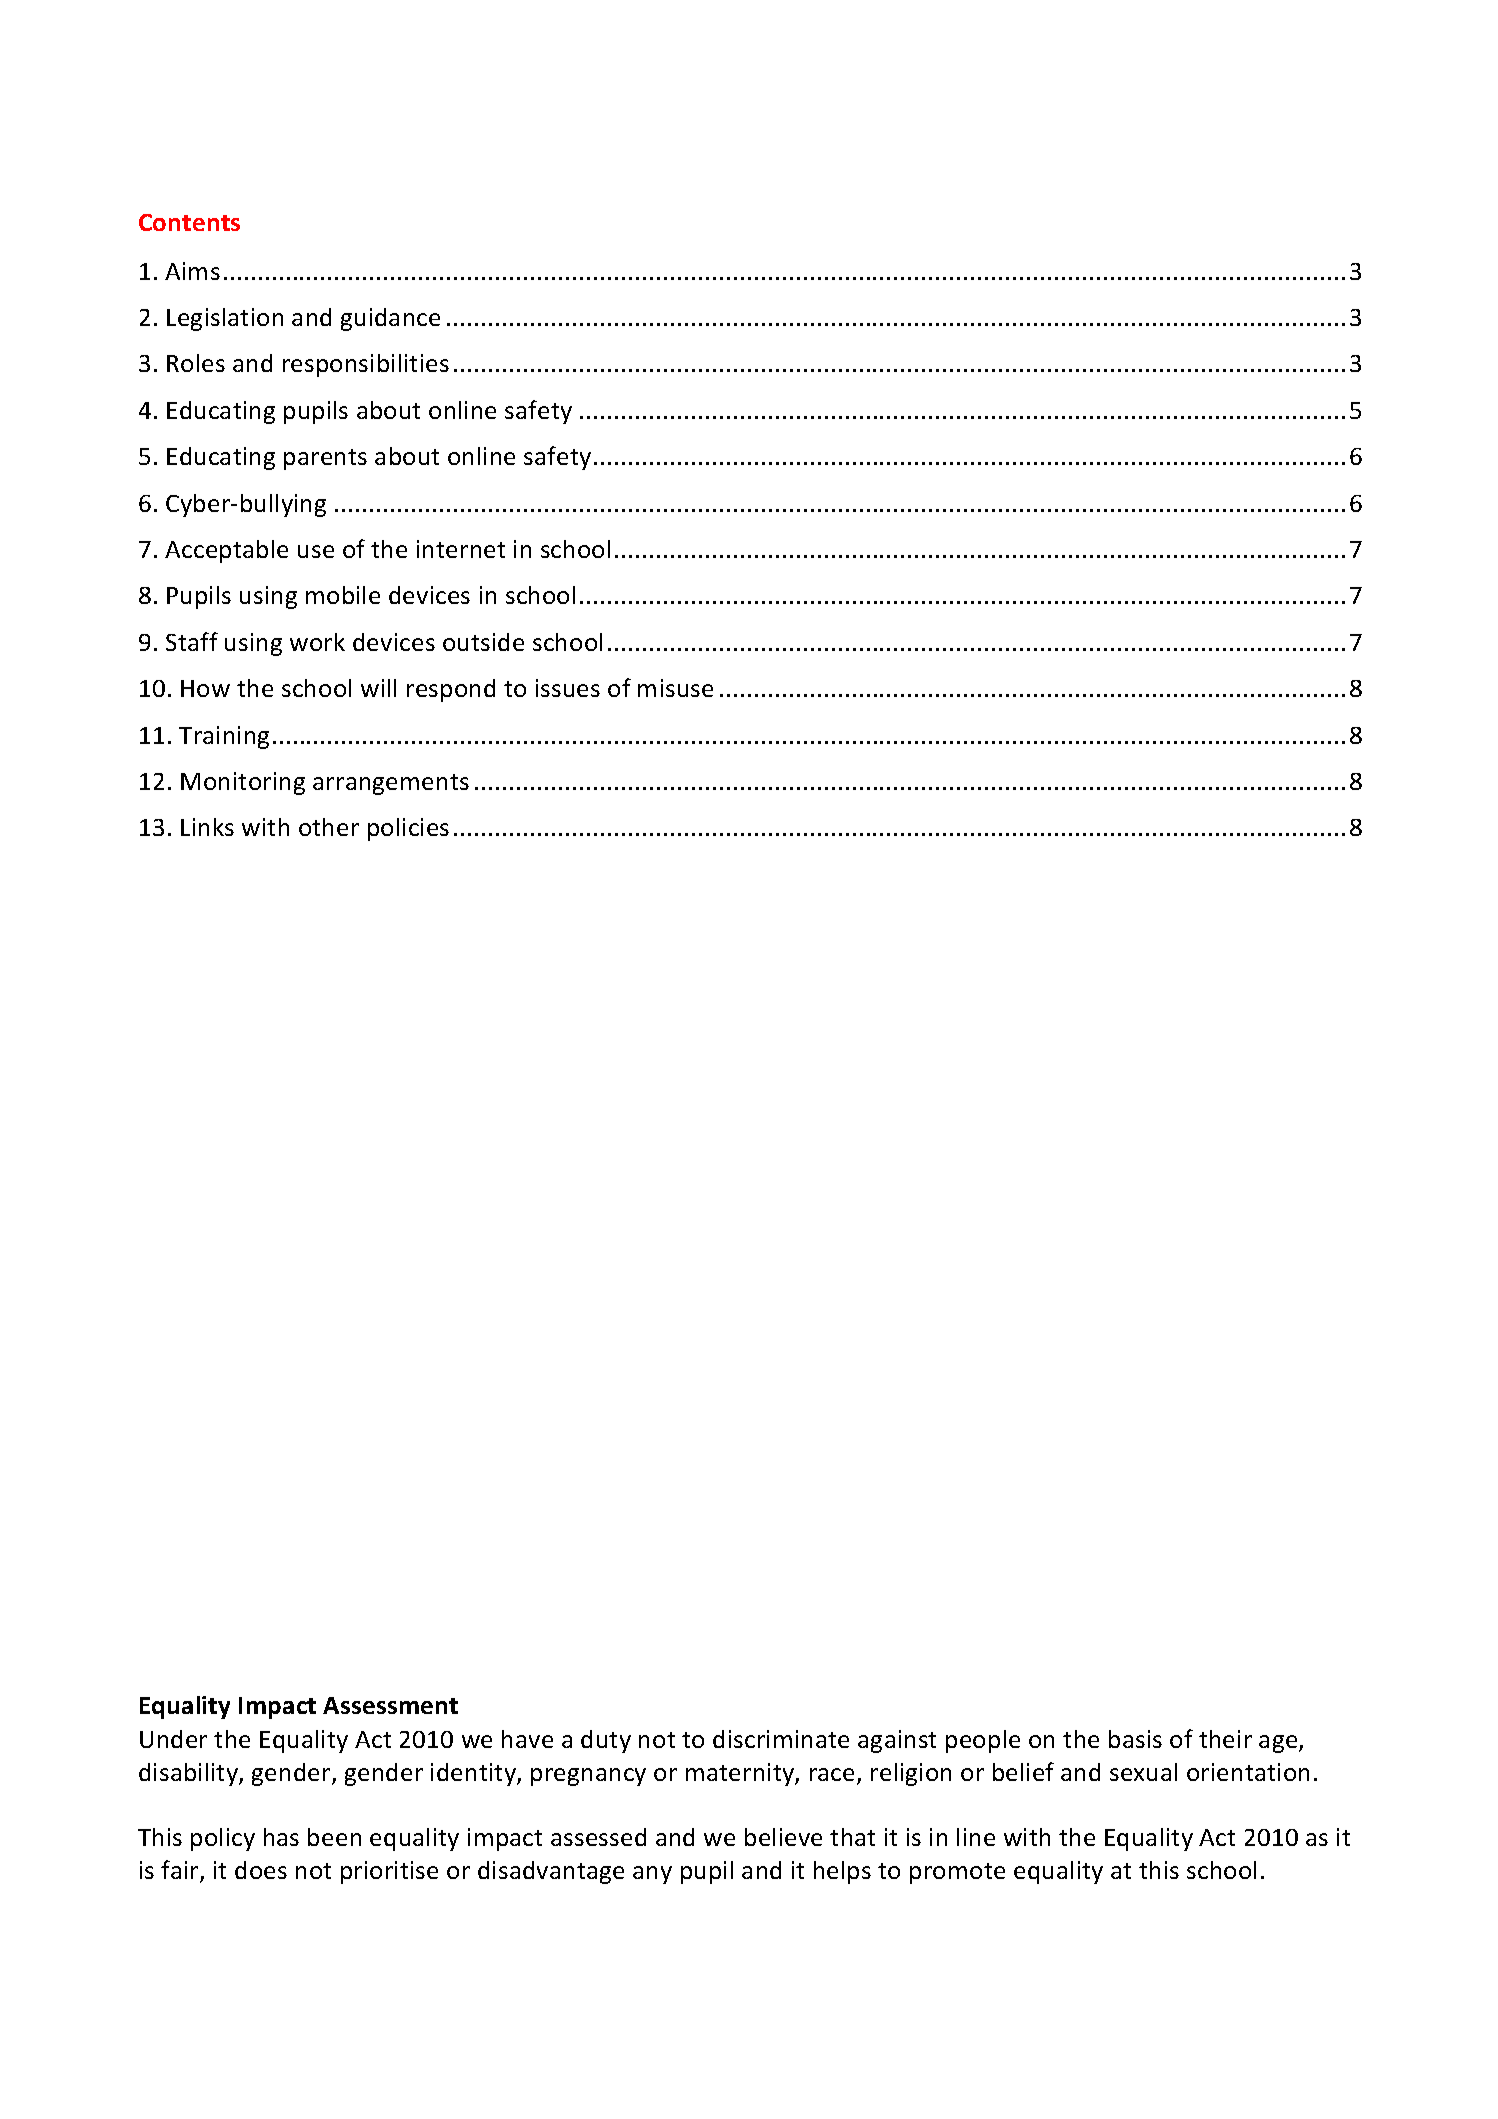 This screenshot has width=1498, height=2119. What do you see at coordinates (329, 827) in the screenshot?
I see `other` at bounding box center [329, 827].
